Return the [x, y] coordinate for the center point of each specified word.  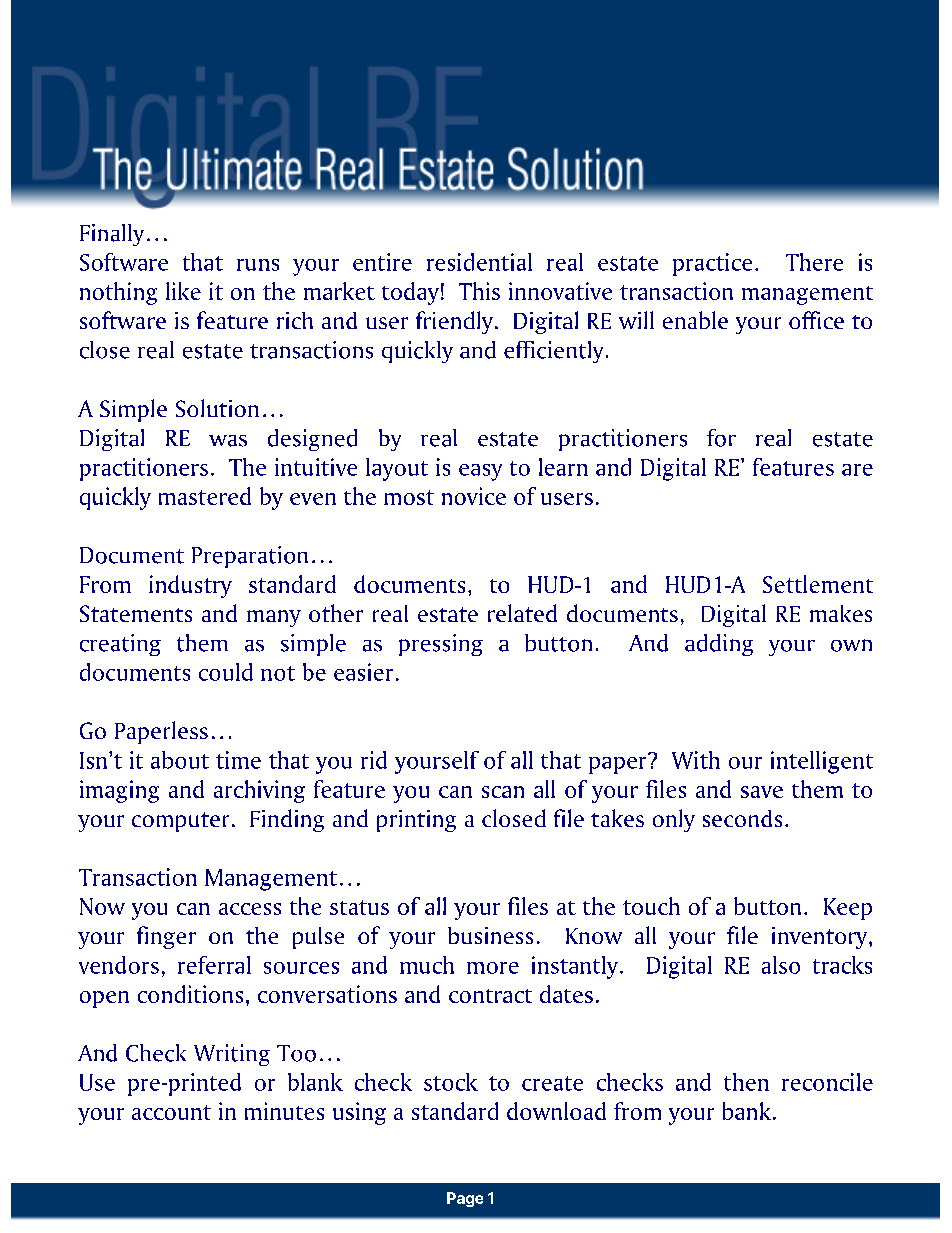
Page [465, 1199]
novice [474, 496]
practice [712, 264]
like [183, 291]
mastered [205, 496]
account [171, 1112]
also [781, 965]
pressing [441, 645]
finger [166, 937]
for [721, 438]
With [696, 760]
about [180, 760]
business [490, 935]
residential [479, 262]
